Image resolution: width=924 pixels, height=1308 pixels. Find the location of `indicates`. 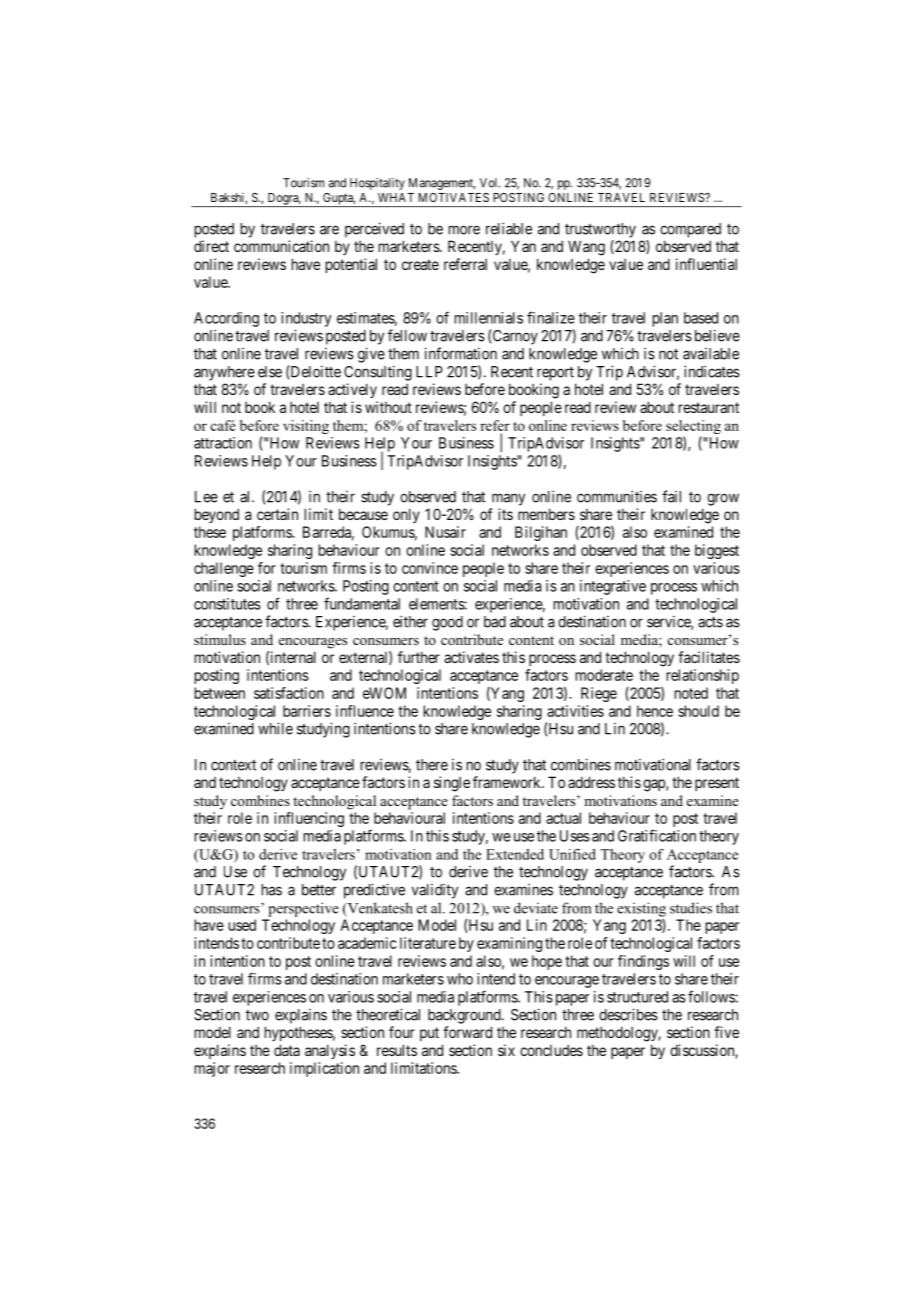

indicates is located at coordinates (712, 371).
